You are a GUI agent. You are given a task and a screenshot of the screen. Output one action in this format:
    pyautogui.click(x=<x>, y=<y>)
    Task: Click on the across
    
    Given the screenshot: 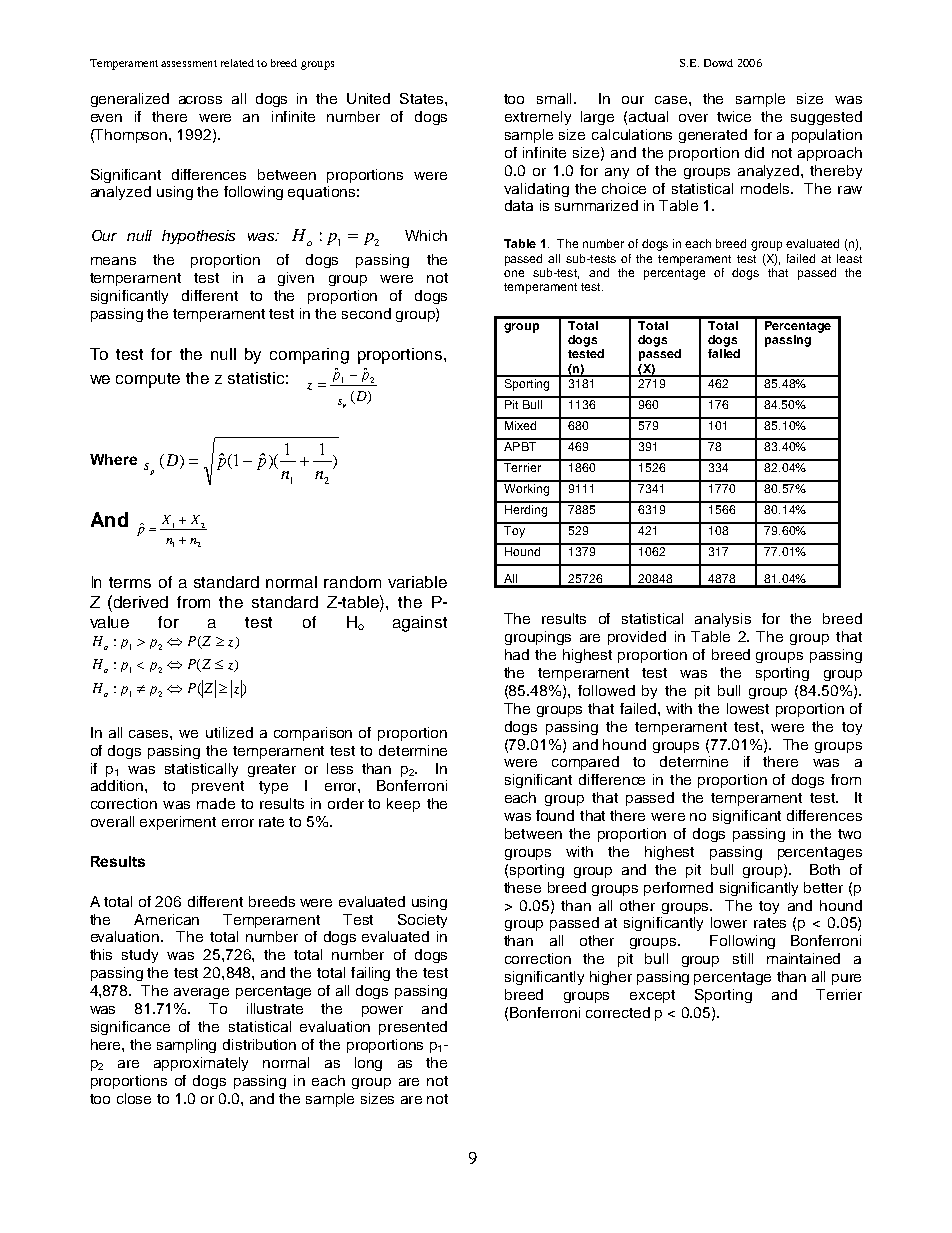 What is the action you would take?
    pyautogui.click(x=200, y=100)
